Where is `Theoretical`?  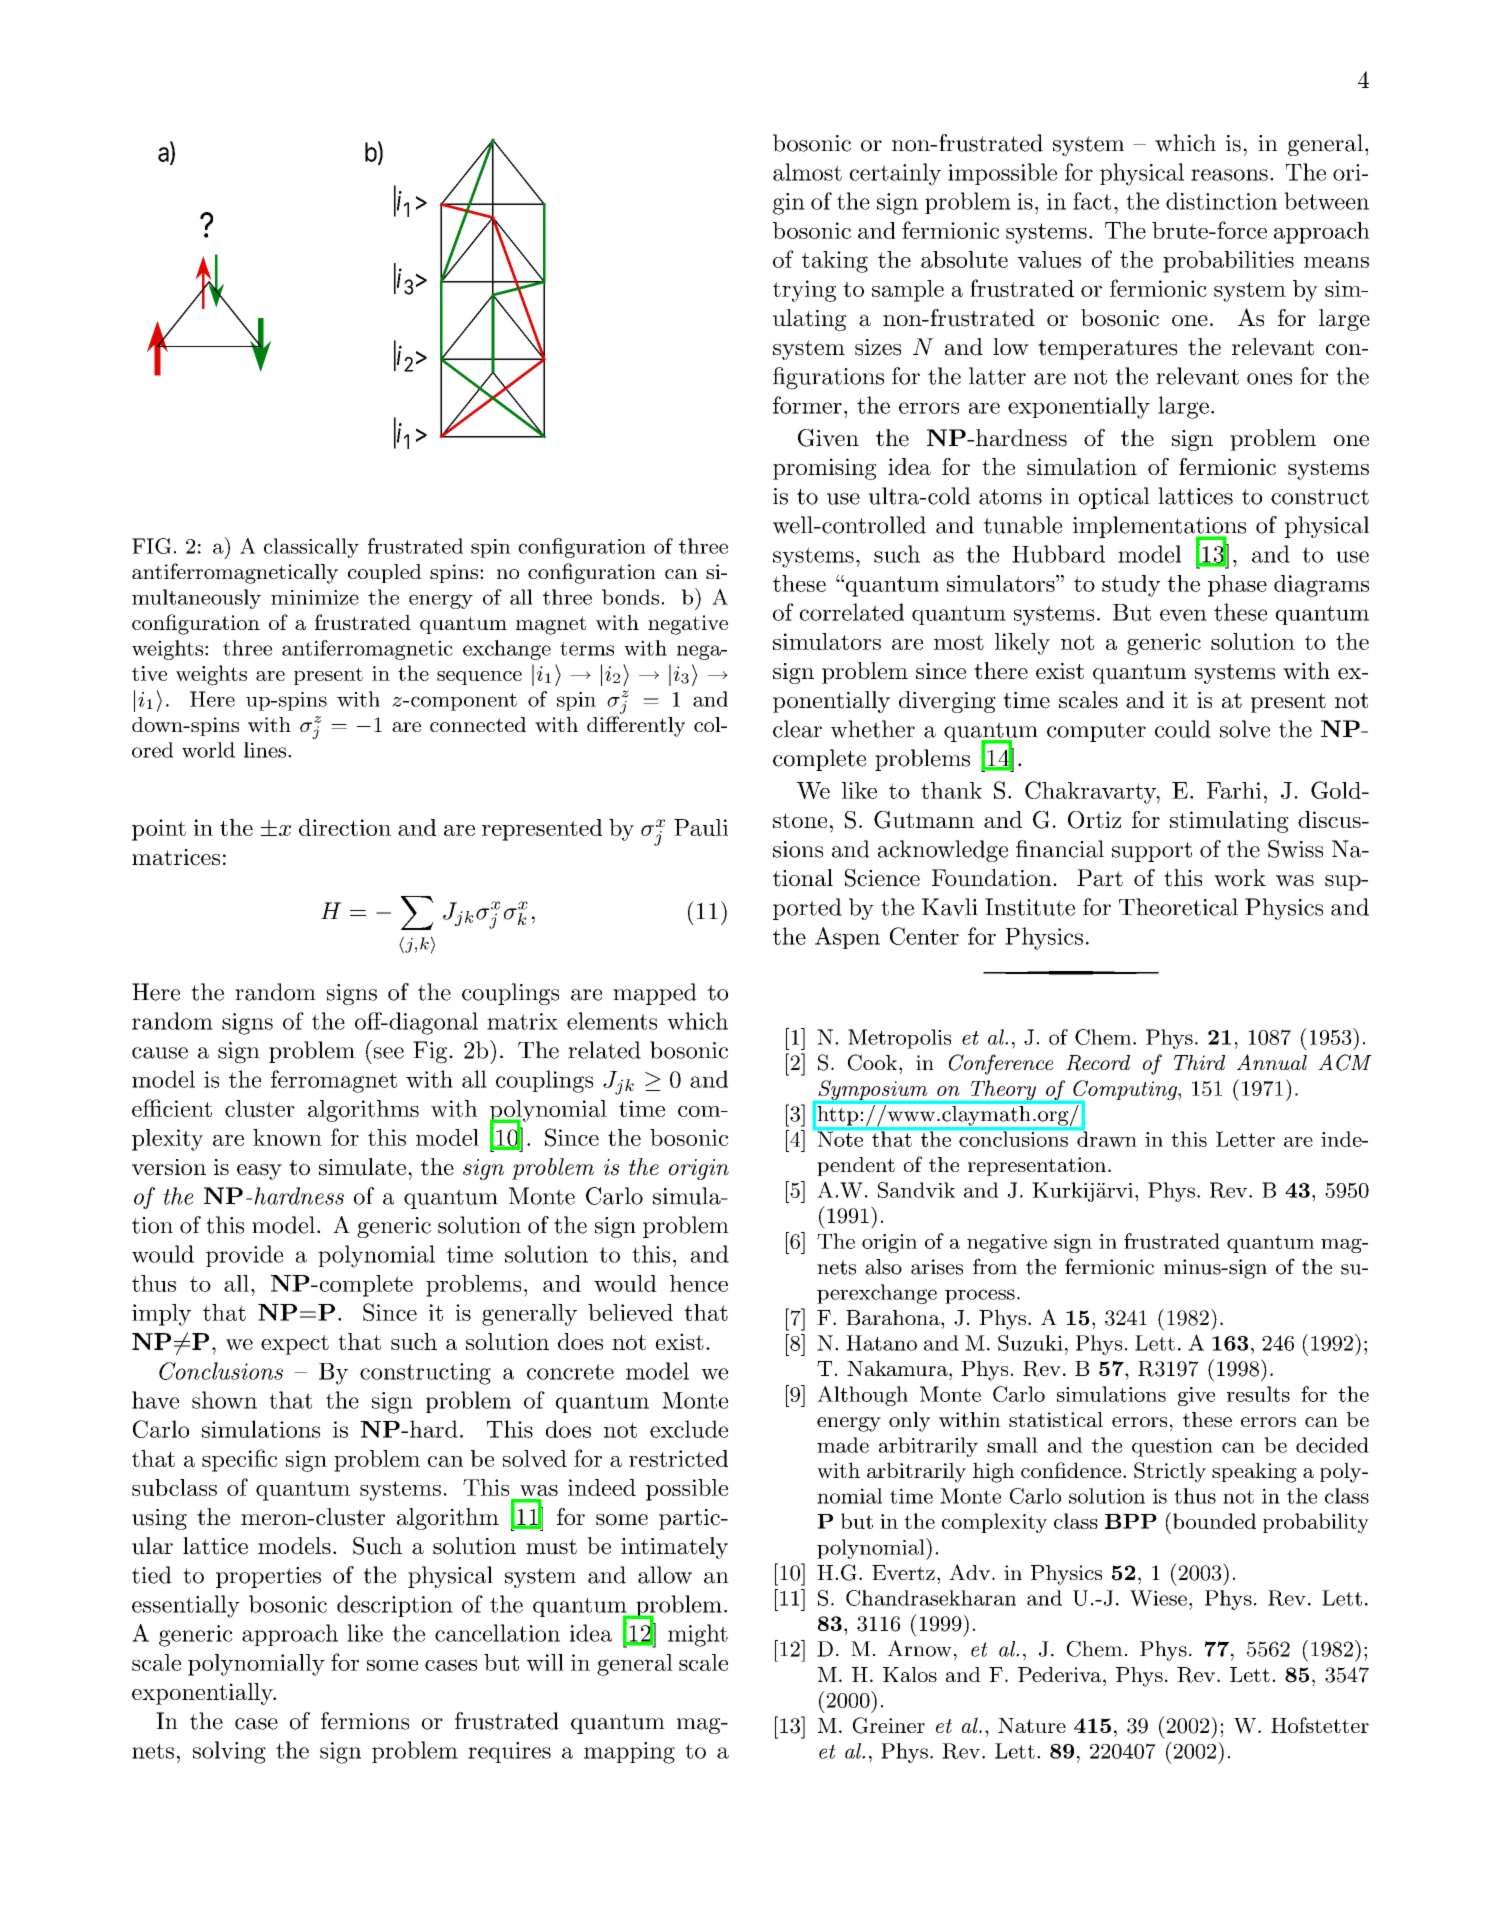
Theoretical is located at coordinates (1178, 907).
